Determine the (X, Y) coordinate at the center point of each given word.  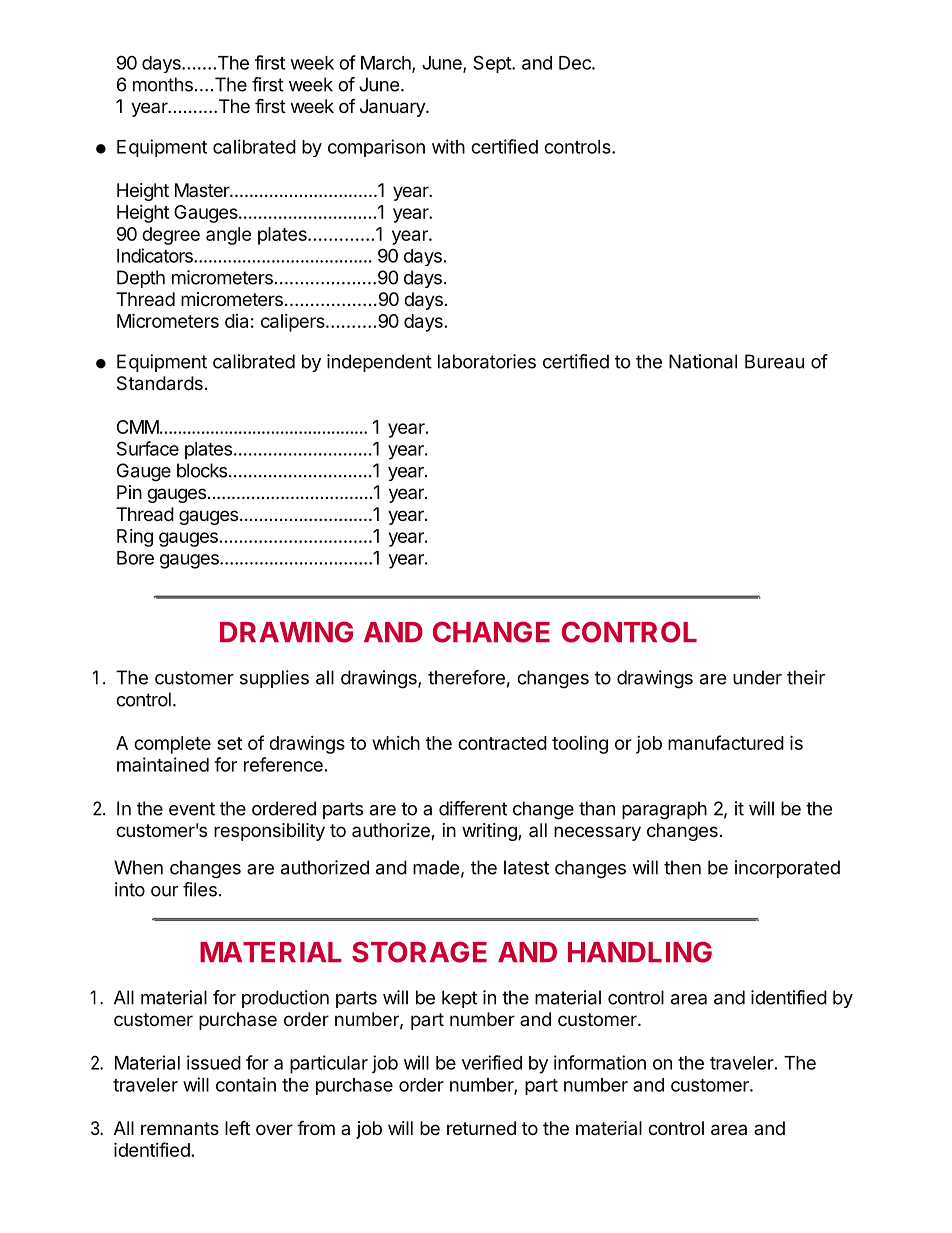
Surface (148, 448)
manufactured (726, 742)
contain (246, 1084)
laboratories (487, 361)
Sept (493, 64)
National (703, 361)
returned (481, 1128)
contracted (502, 743)
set (229, 743)
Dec (576, 63)
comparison (376, 148)
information (600, 1062)
